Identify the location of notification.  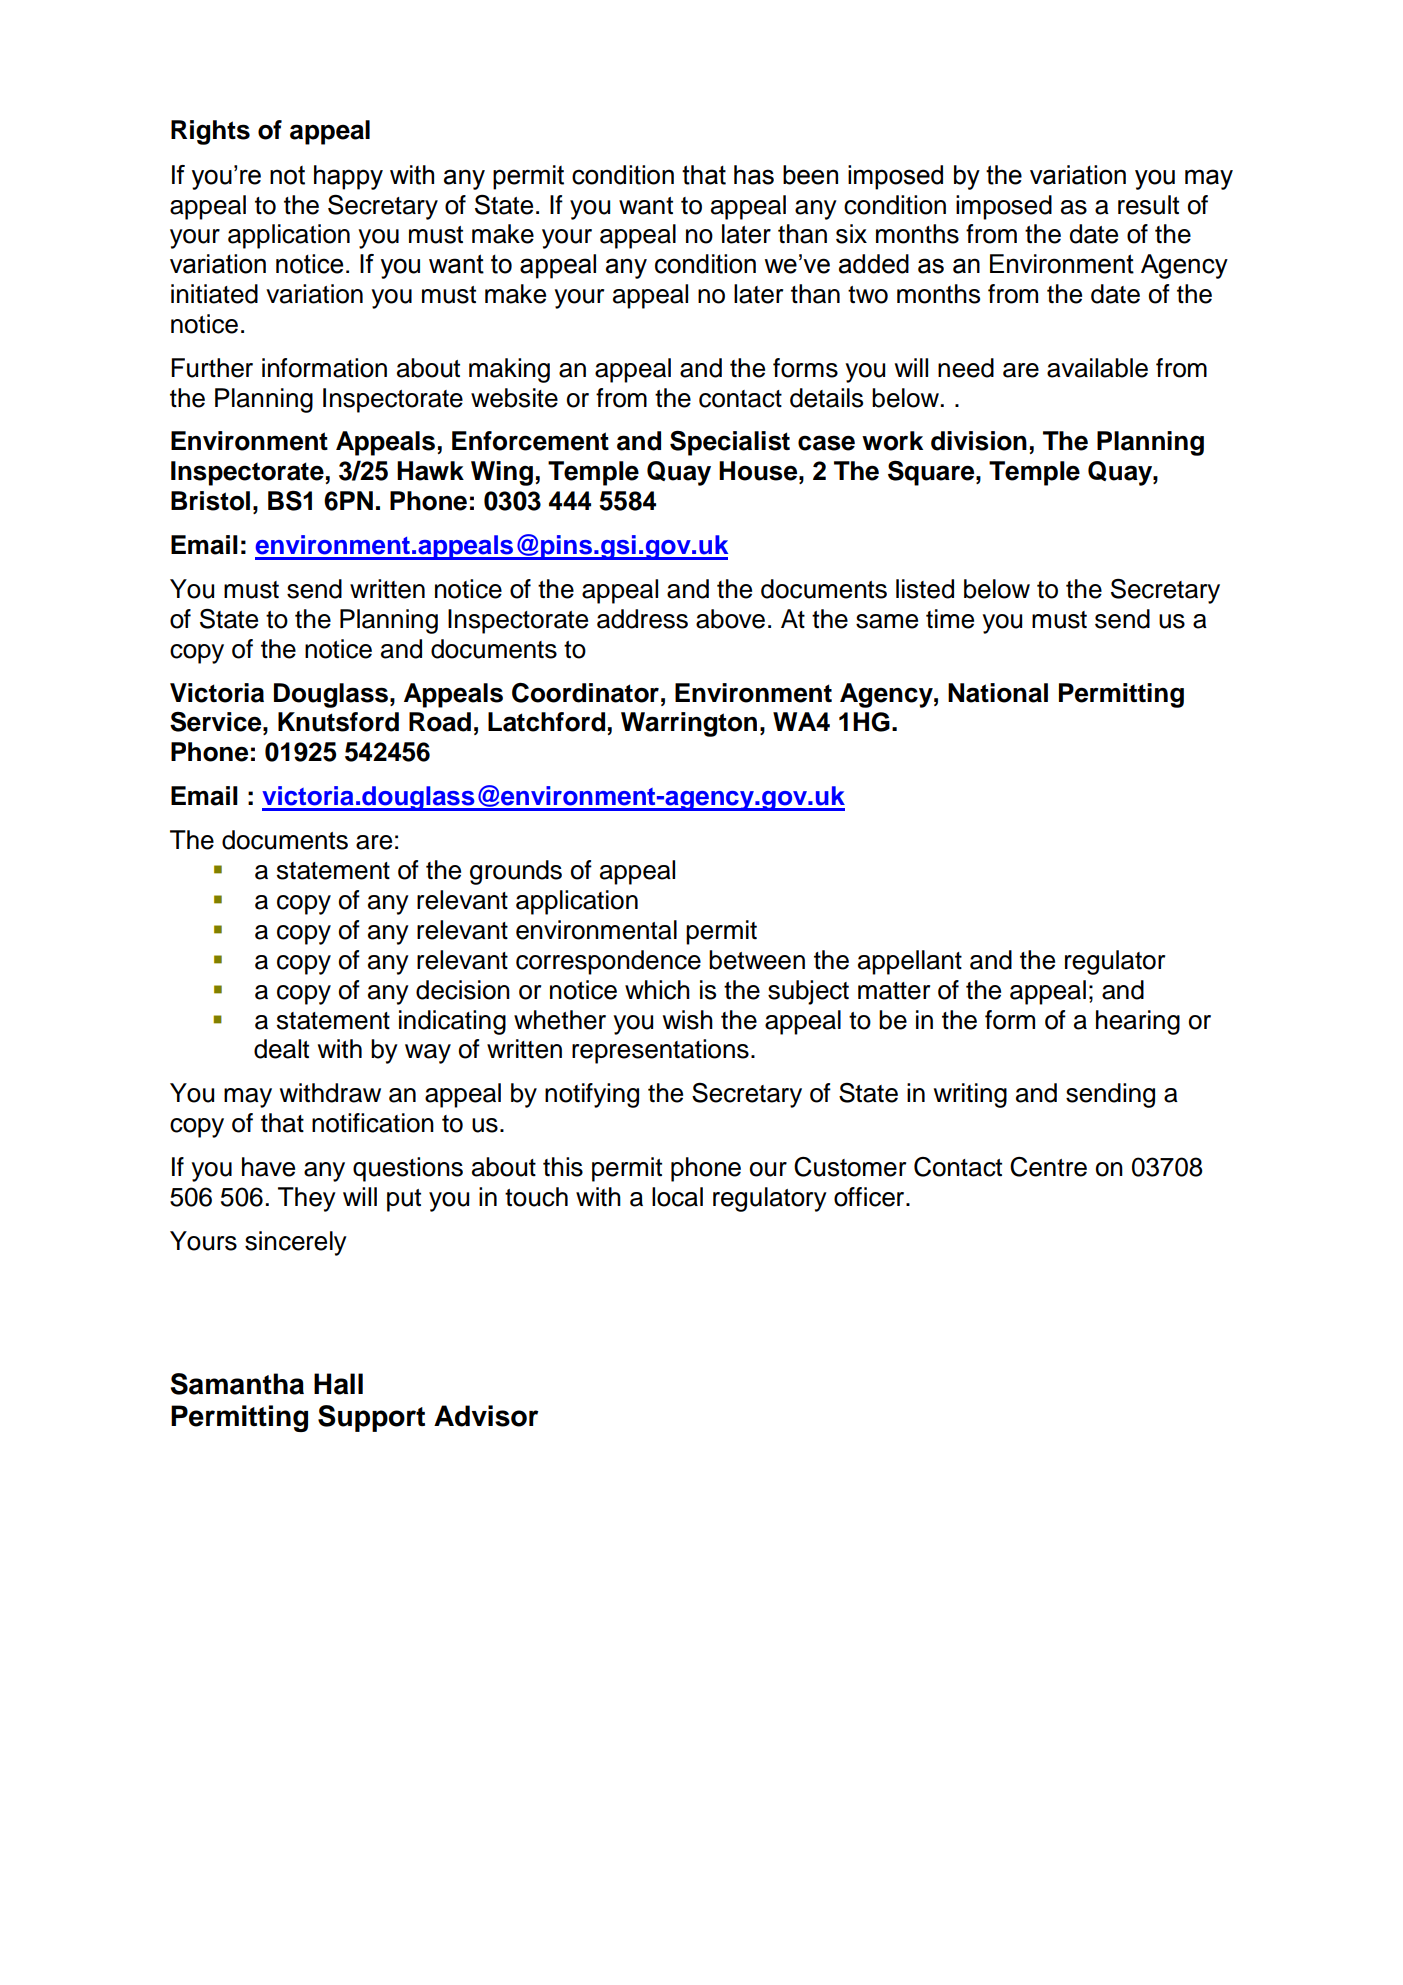
(373, 1123).
